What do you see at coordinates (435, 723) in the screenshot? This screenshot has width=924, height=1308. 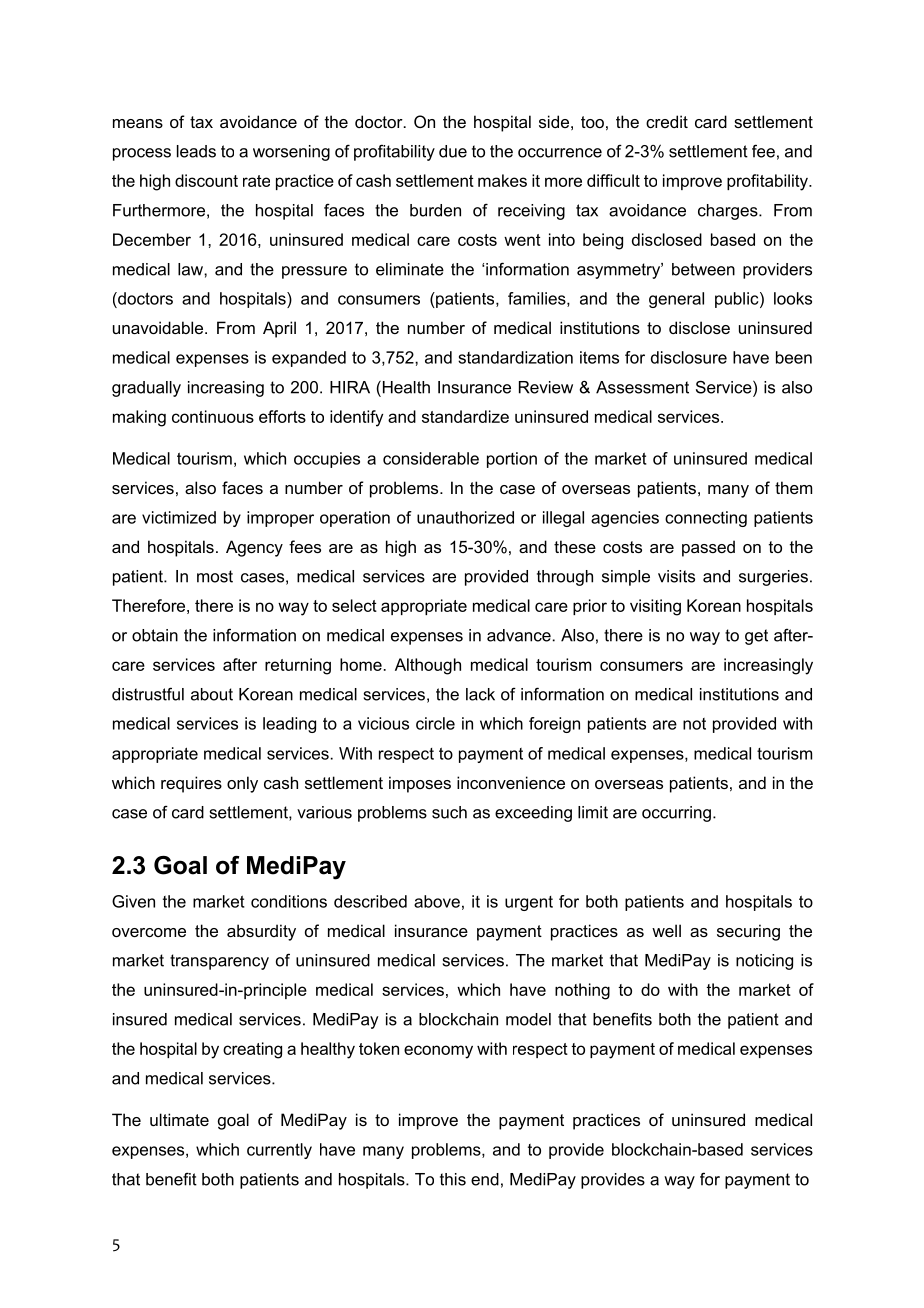 I see `circle` at bounding box center [435, 723].
